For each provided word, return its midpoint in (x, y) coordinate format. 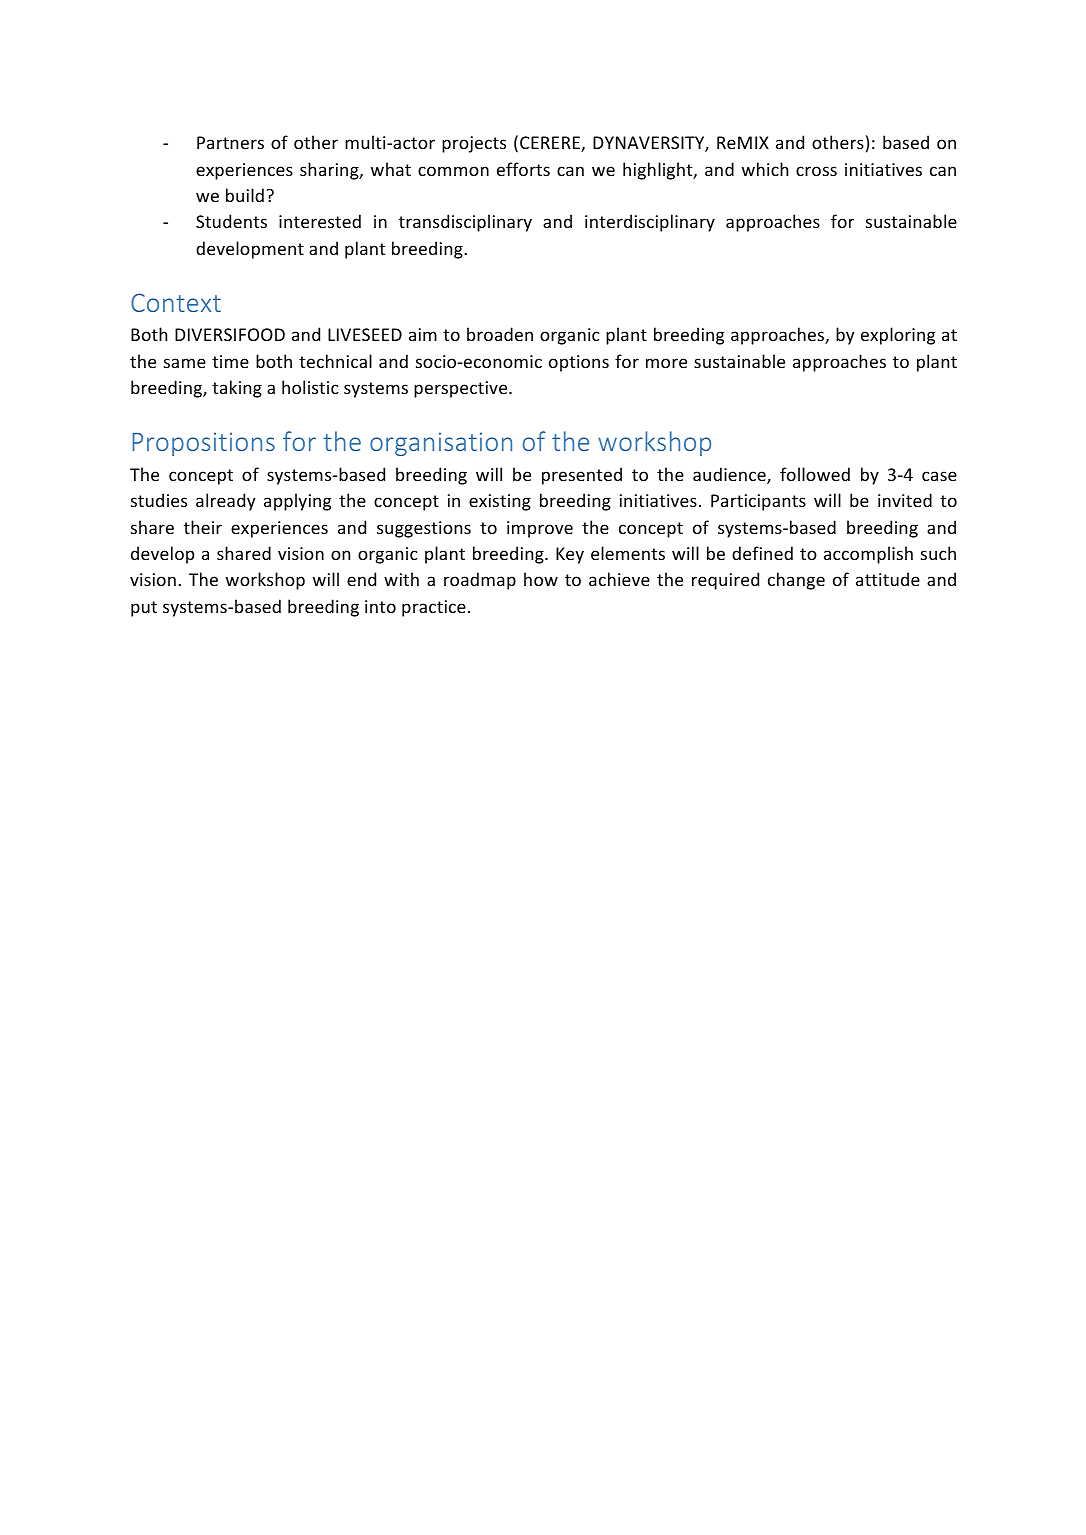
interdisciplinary (650, 223)
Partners (230, 142)
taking (237, 389)
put (144, 609)
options (579, 363)
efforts (523, 169)
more (666, 363)
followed (815, 474)
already (226, 502)
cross (816, 171)
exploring (898, 336)
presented (582, 476)
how (541, 579)
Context (176, 302)
